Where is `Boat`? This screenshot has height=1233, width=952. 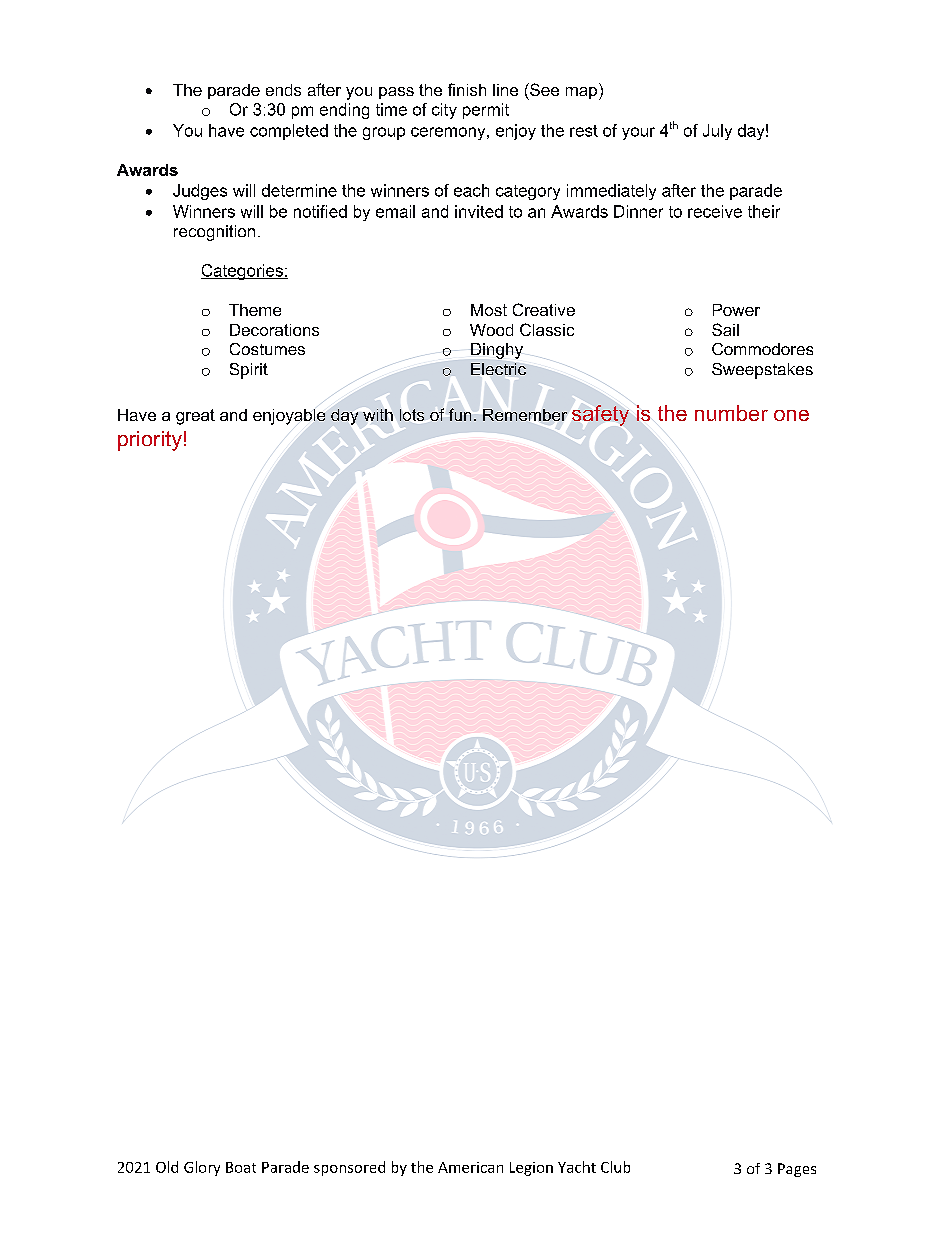
Boat is located at coordinates (241, 1167).
